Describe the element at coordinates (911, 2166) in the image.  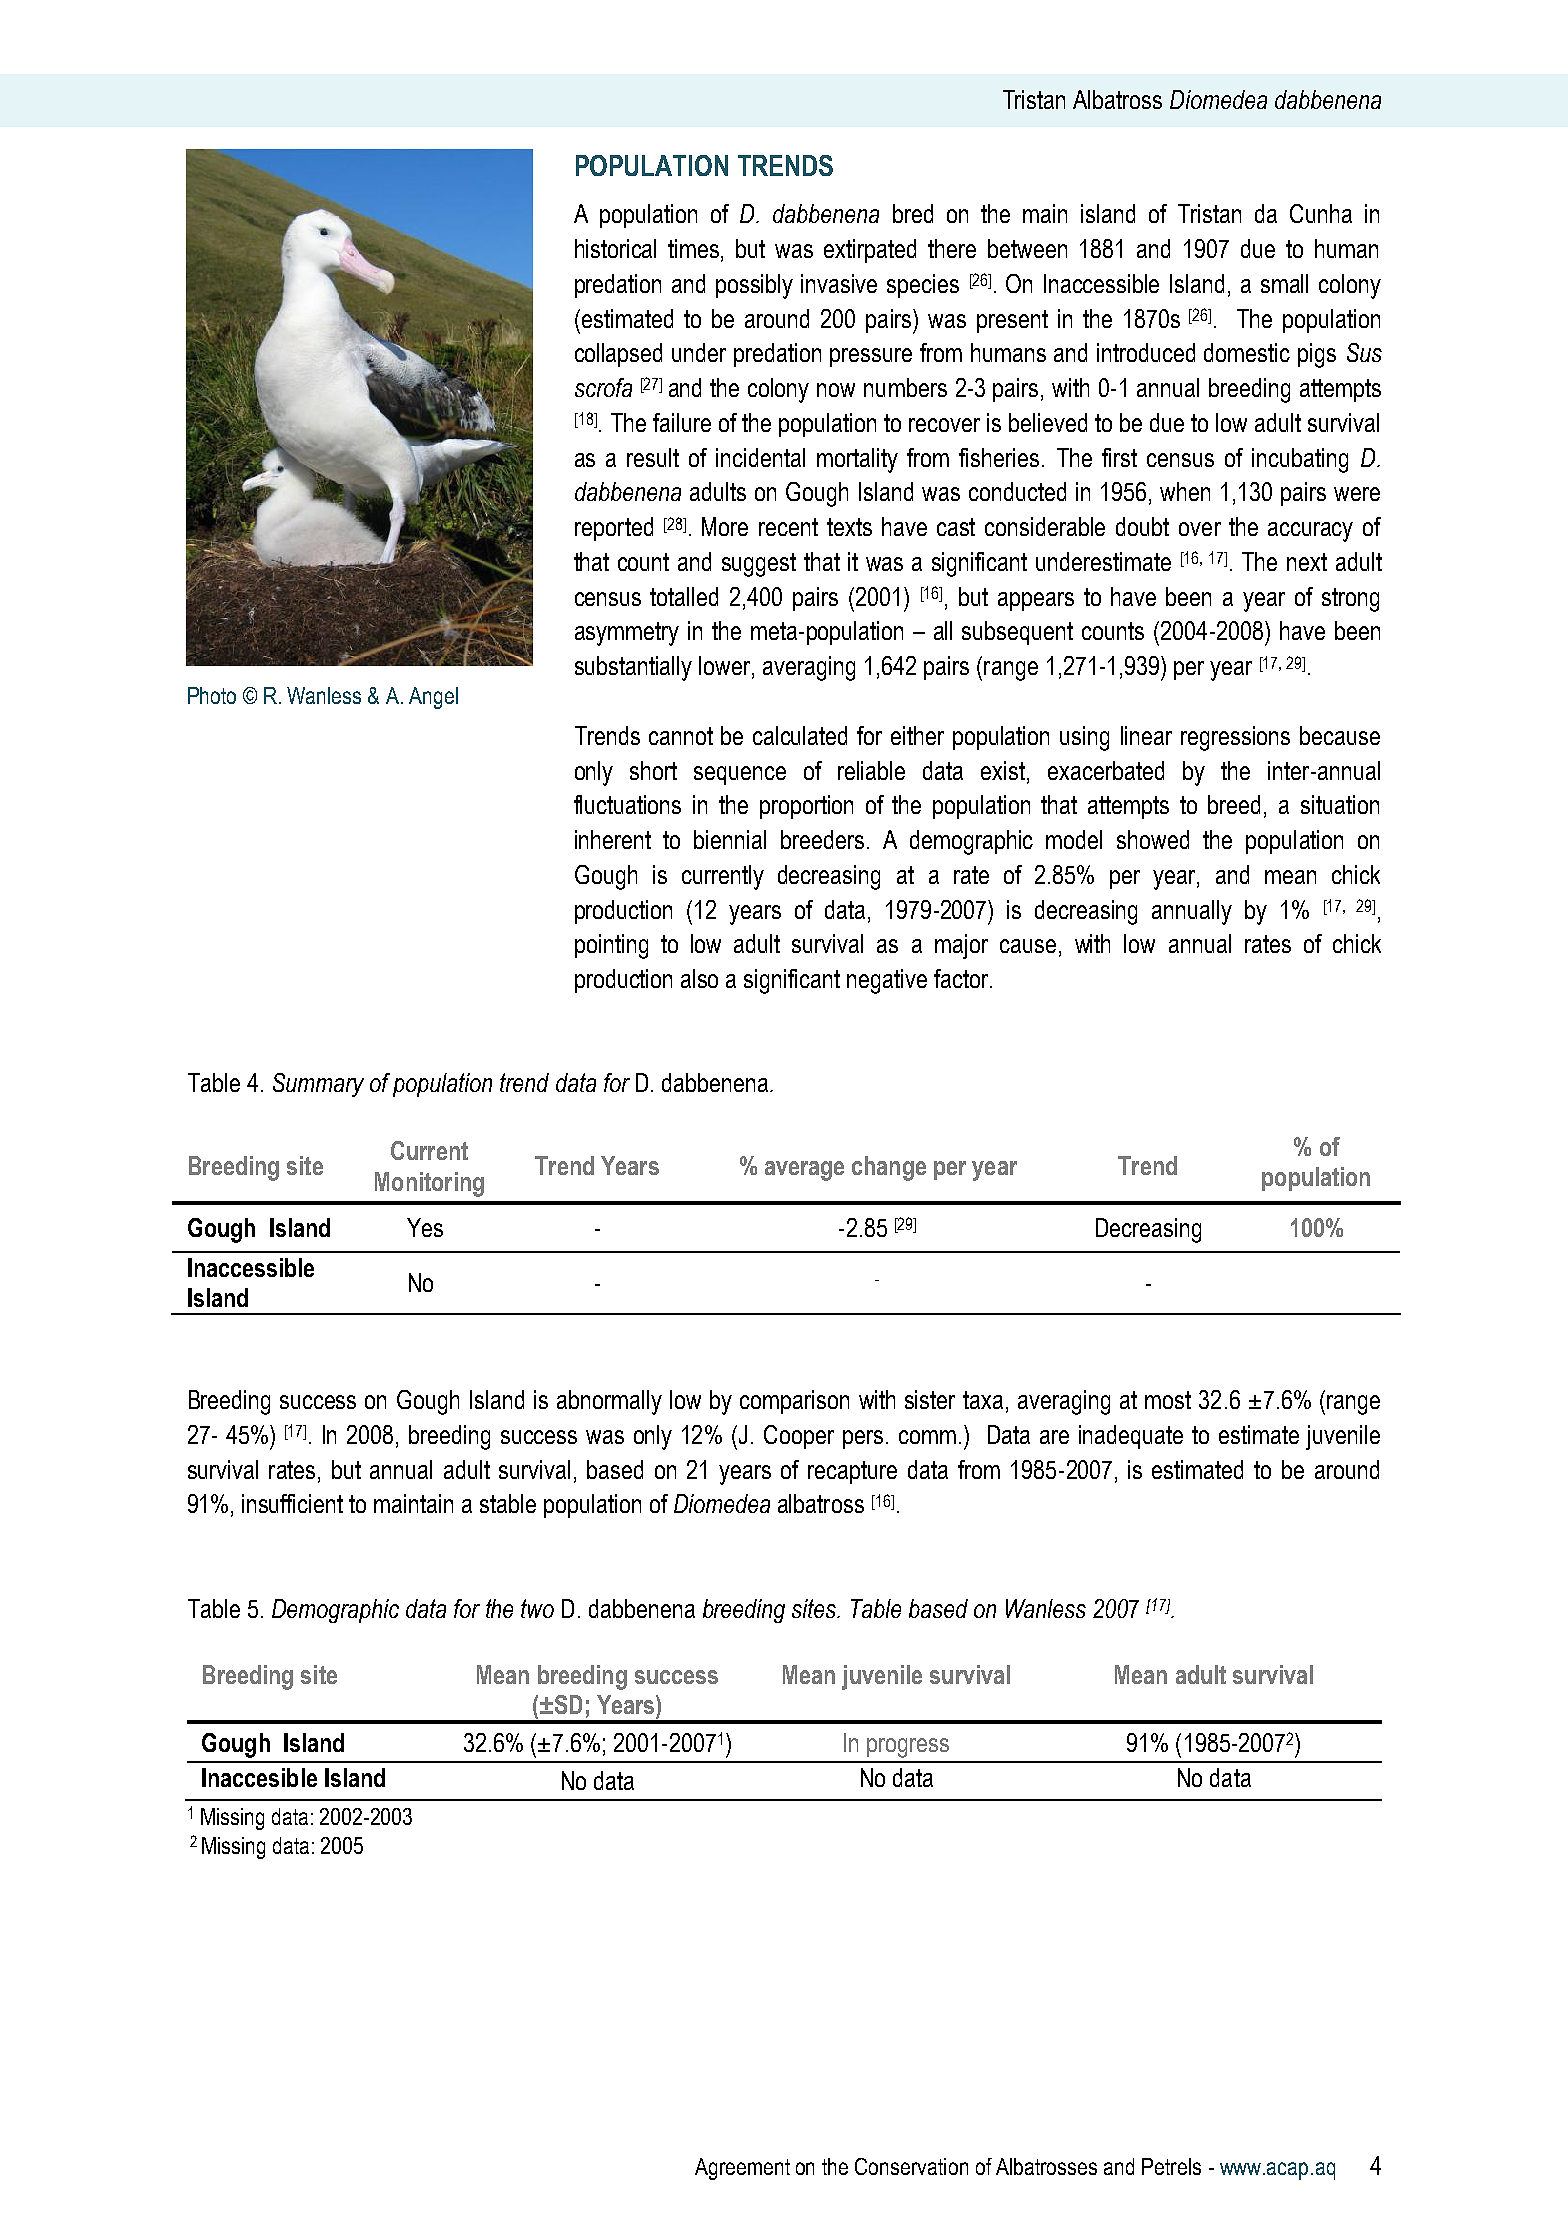
I see `Conservation` at that location.
